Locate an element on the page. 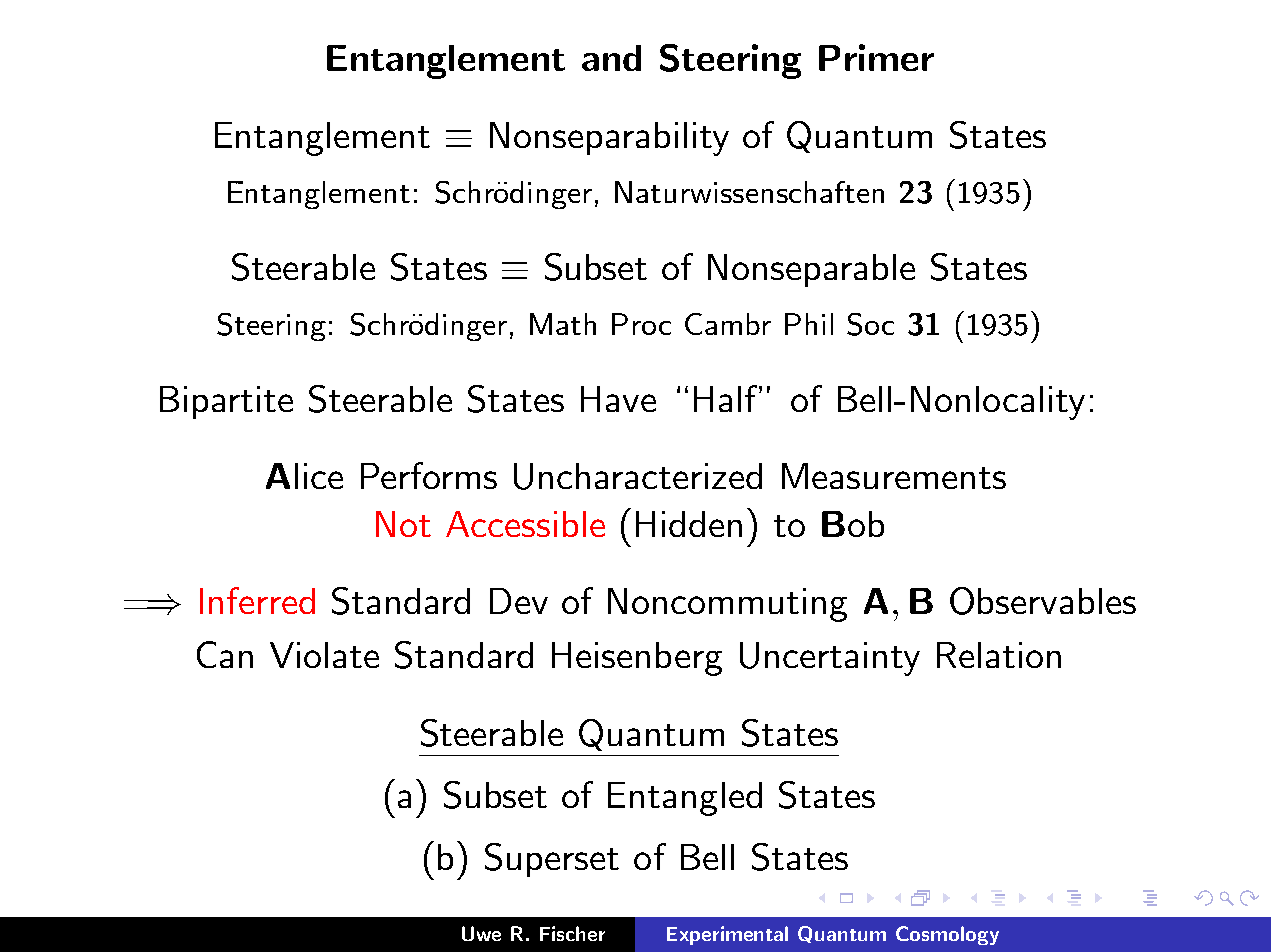  Proc is located at coordinates (641, 324).
